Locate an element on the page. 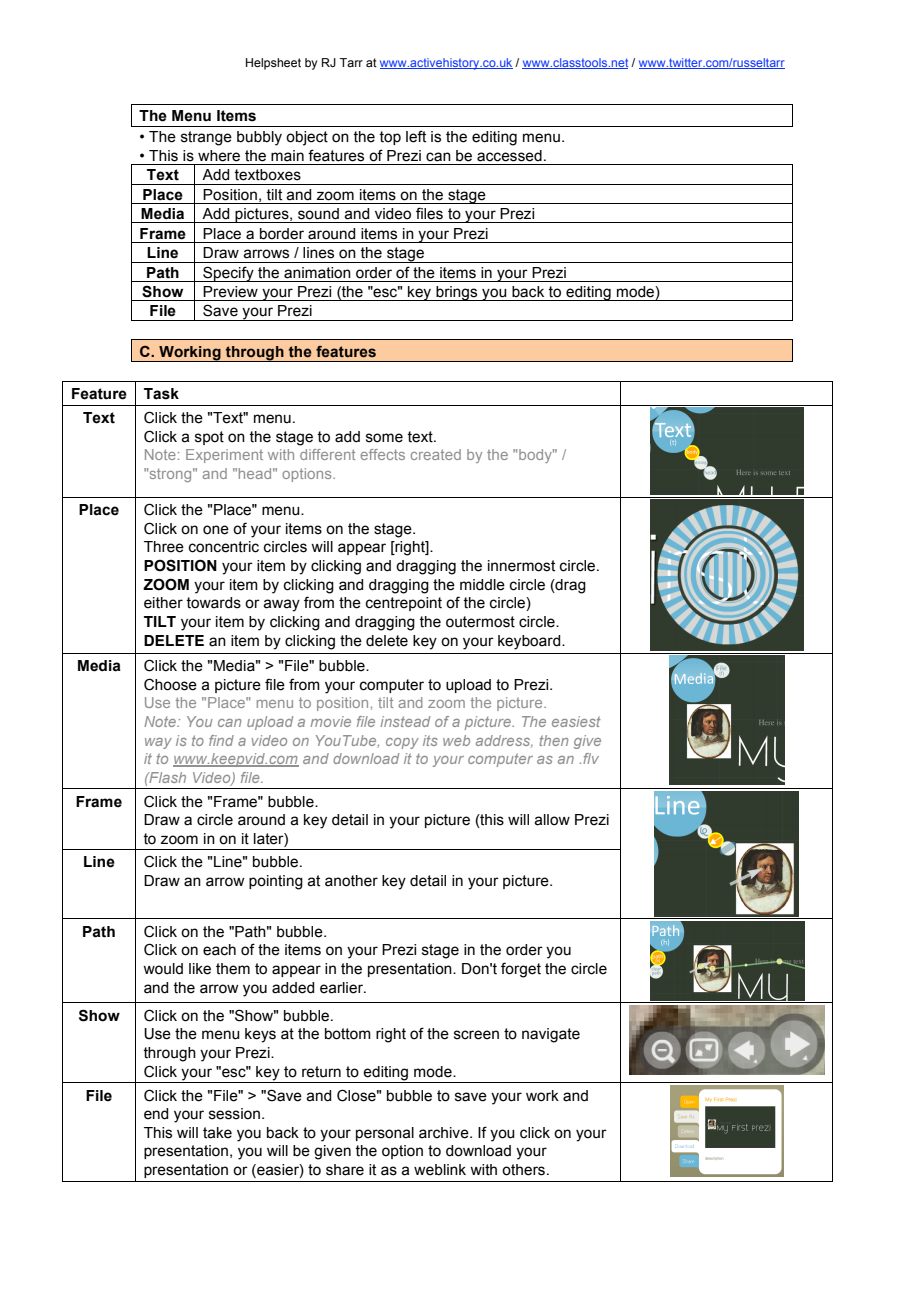 The image size is (924, 1308). towards is located at coordinates (213, 603).
